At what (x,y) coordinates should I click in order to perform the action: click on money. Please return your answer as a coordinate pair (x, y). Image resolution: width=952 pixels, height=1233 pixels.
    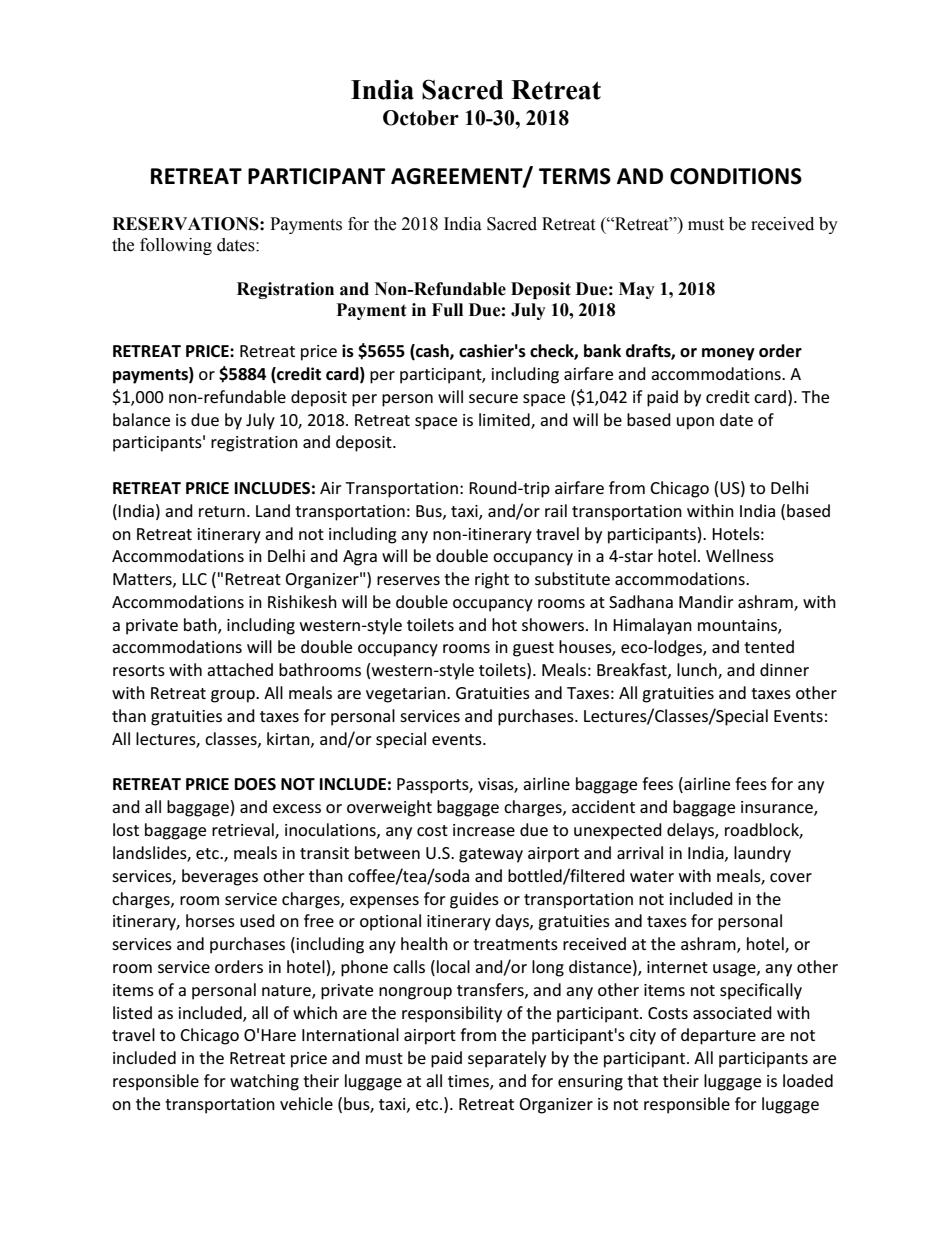
    Looking at the image, I should click on (728, 354).
